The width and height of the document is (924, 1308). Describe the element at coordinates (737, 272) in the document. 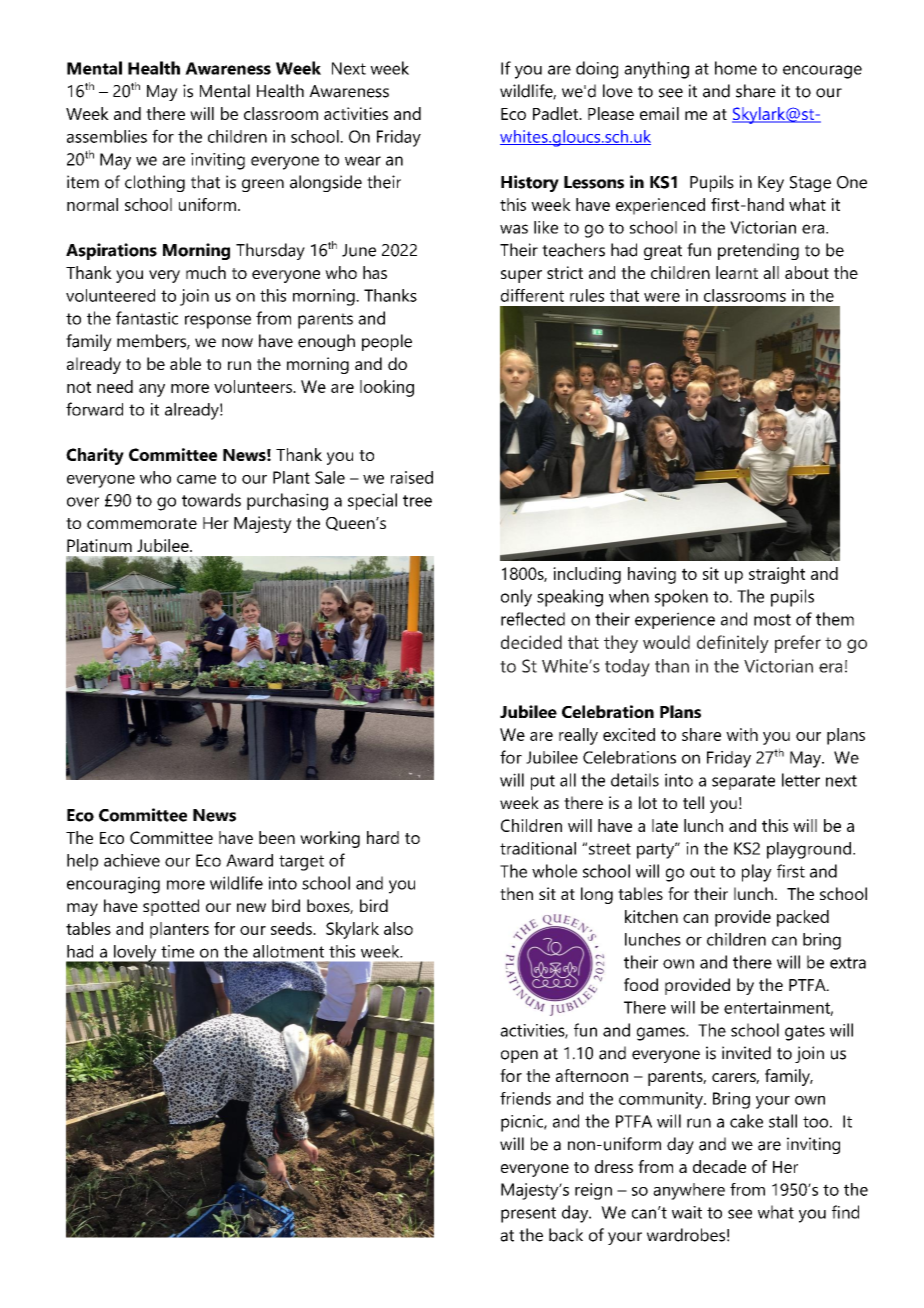

I see `learnt` at that location.
